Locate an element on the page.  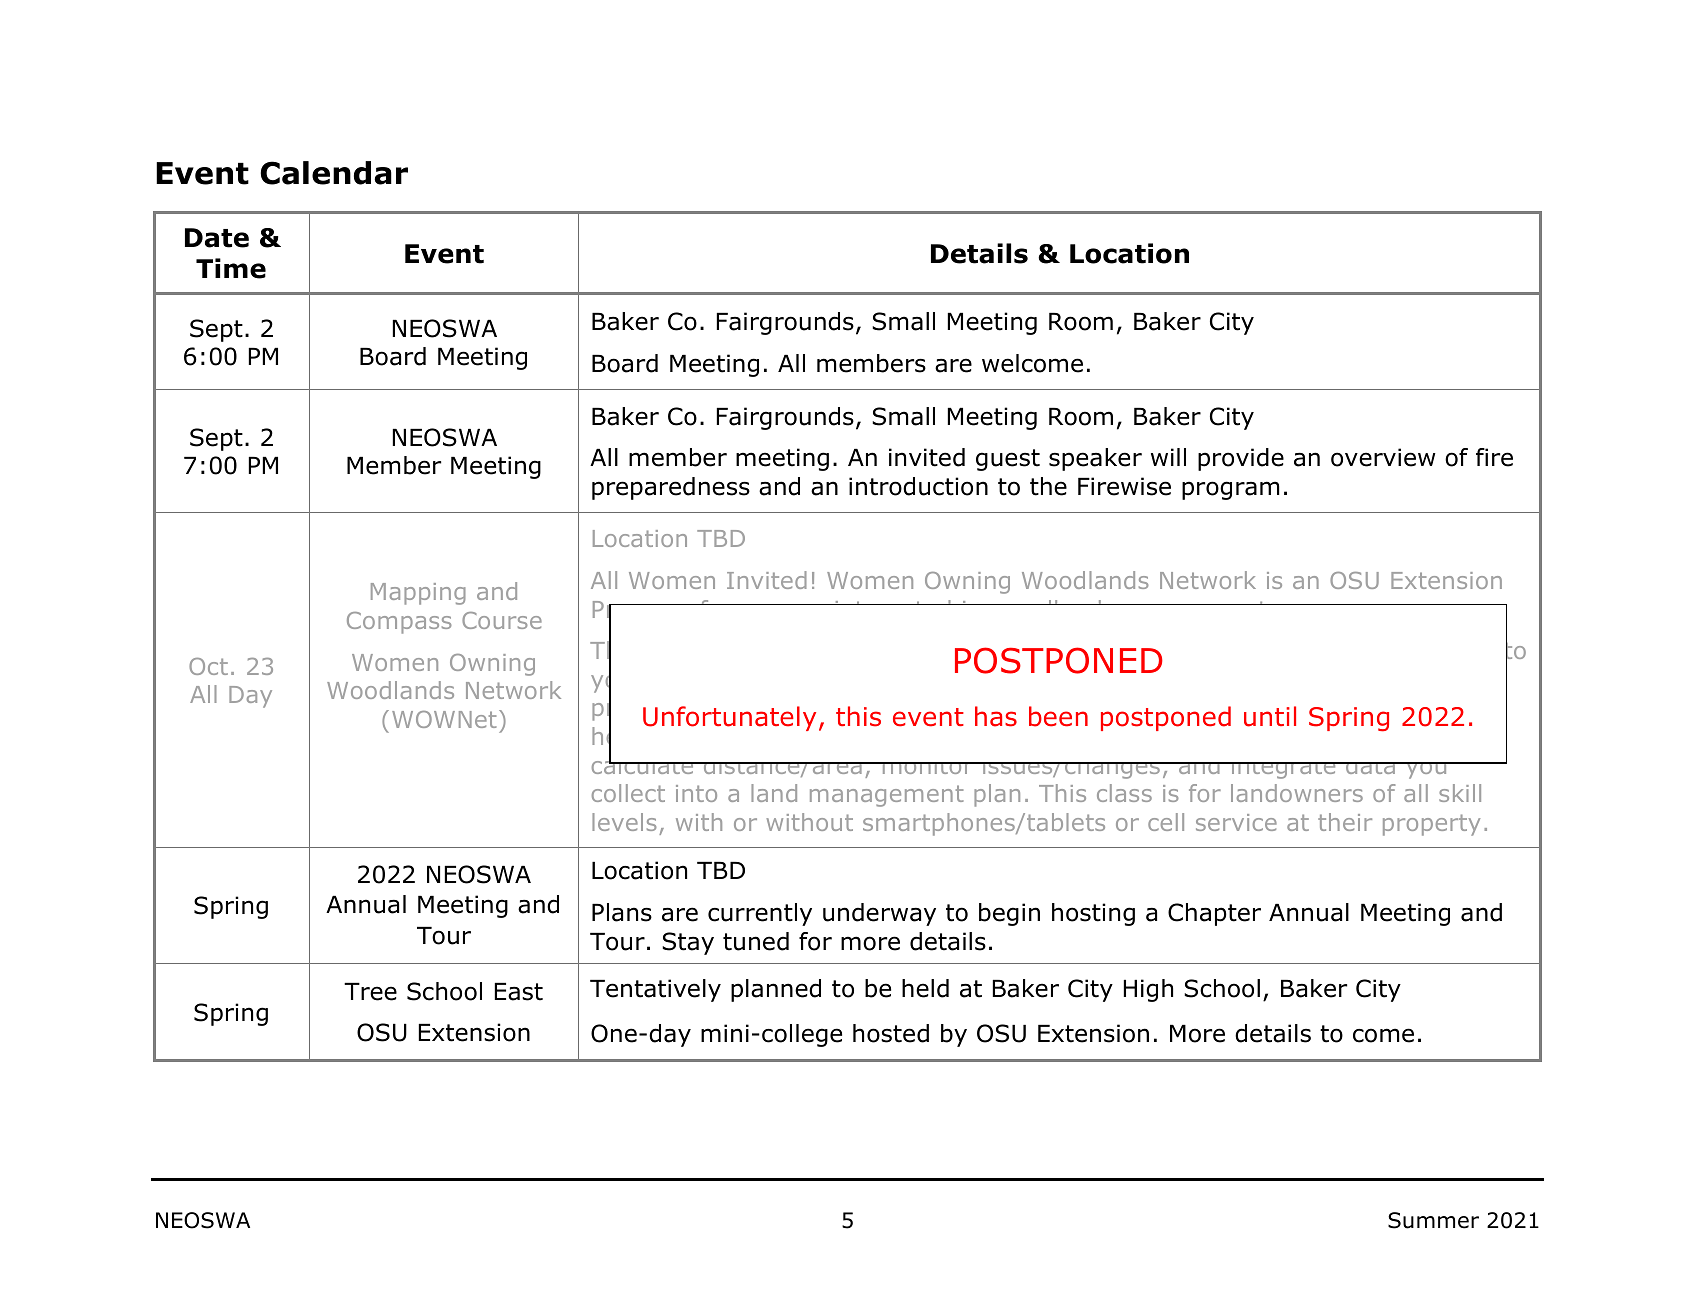
guest is located at coordinates (1008, 460).
